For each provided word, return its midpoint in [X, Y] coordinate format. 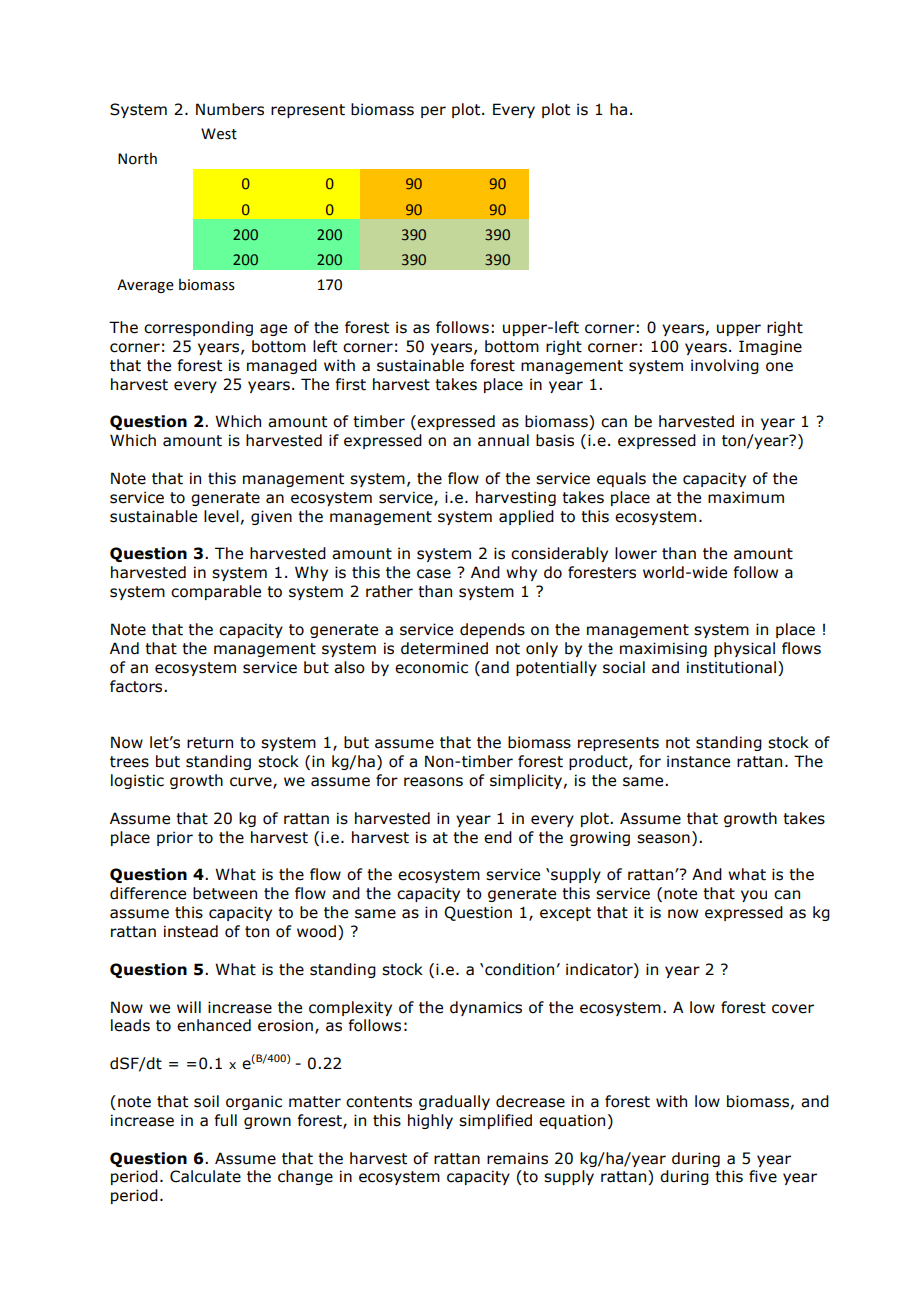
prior [175, 838]
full [225, 1120]
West [219, 134]
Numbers [230, 109]
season [663, 839]
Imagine [770, 347]
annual [503, 440]
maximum [746, 497]
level [221, 516]
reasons [433, 782]
